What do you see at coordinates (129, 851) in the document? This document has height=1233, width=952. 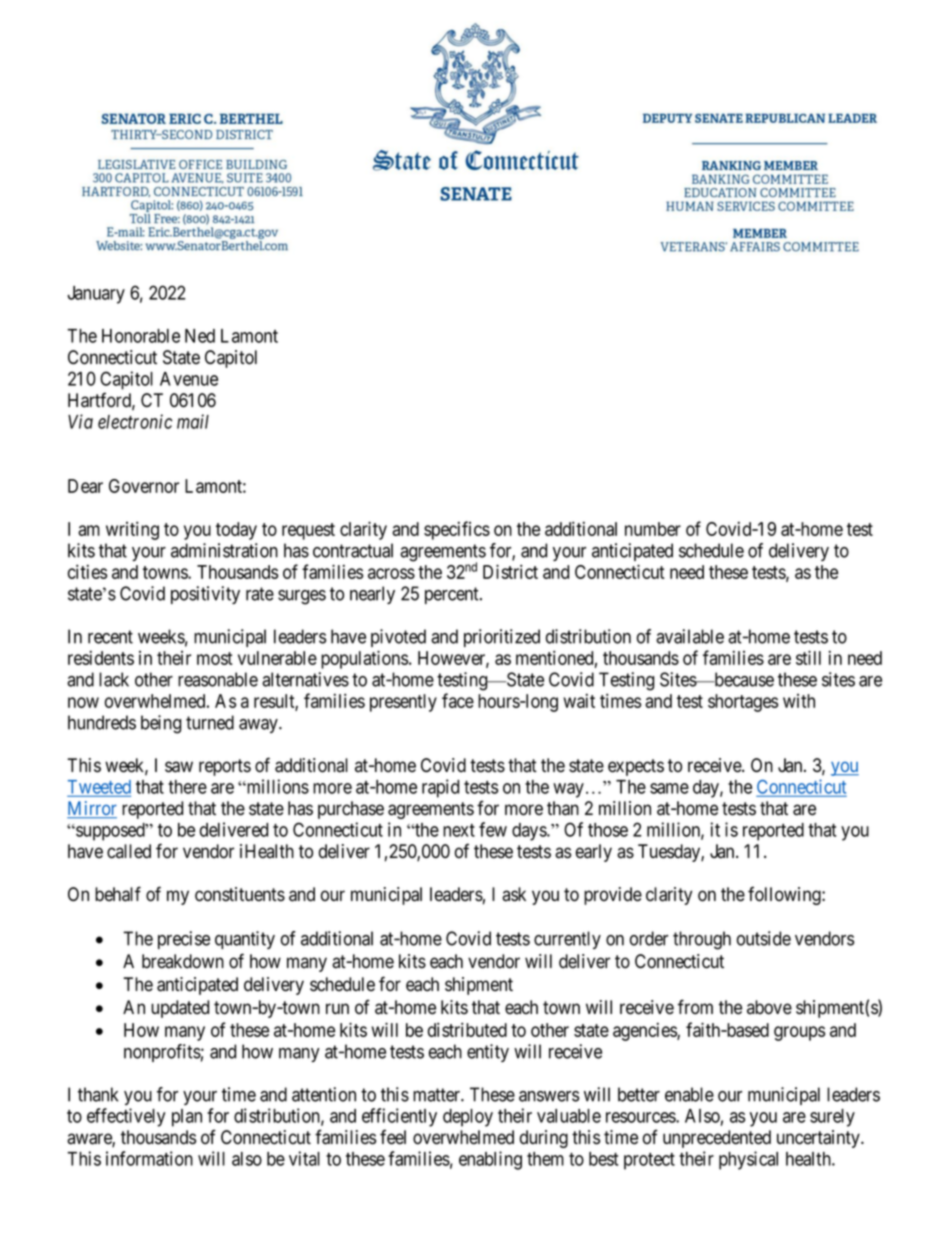 I see `called` at bounding box center [129, 851].
